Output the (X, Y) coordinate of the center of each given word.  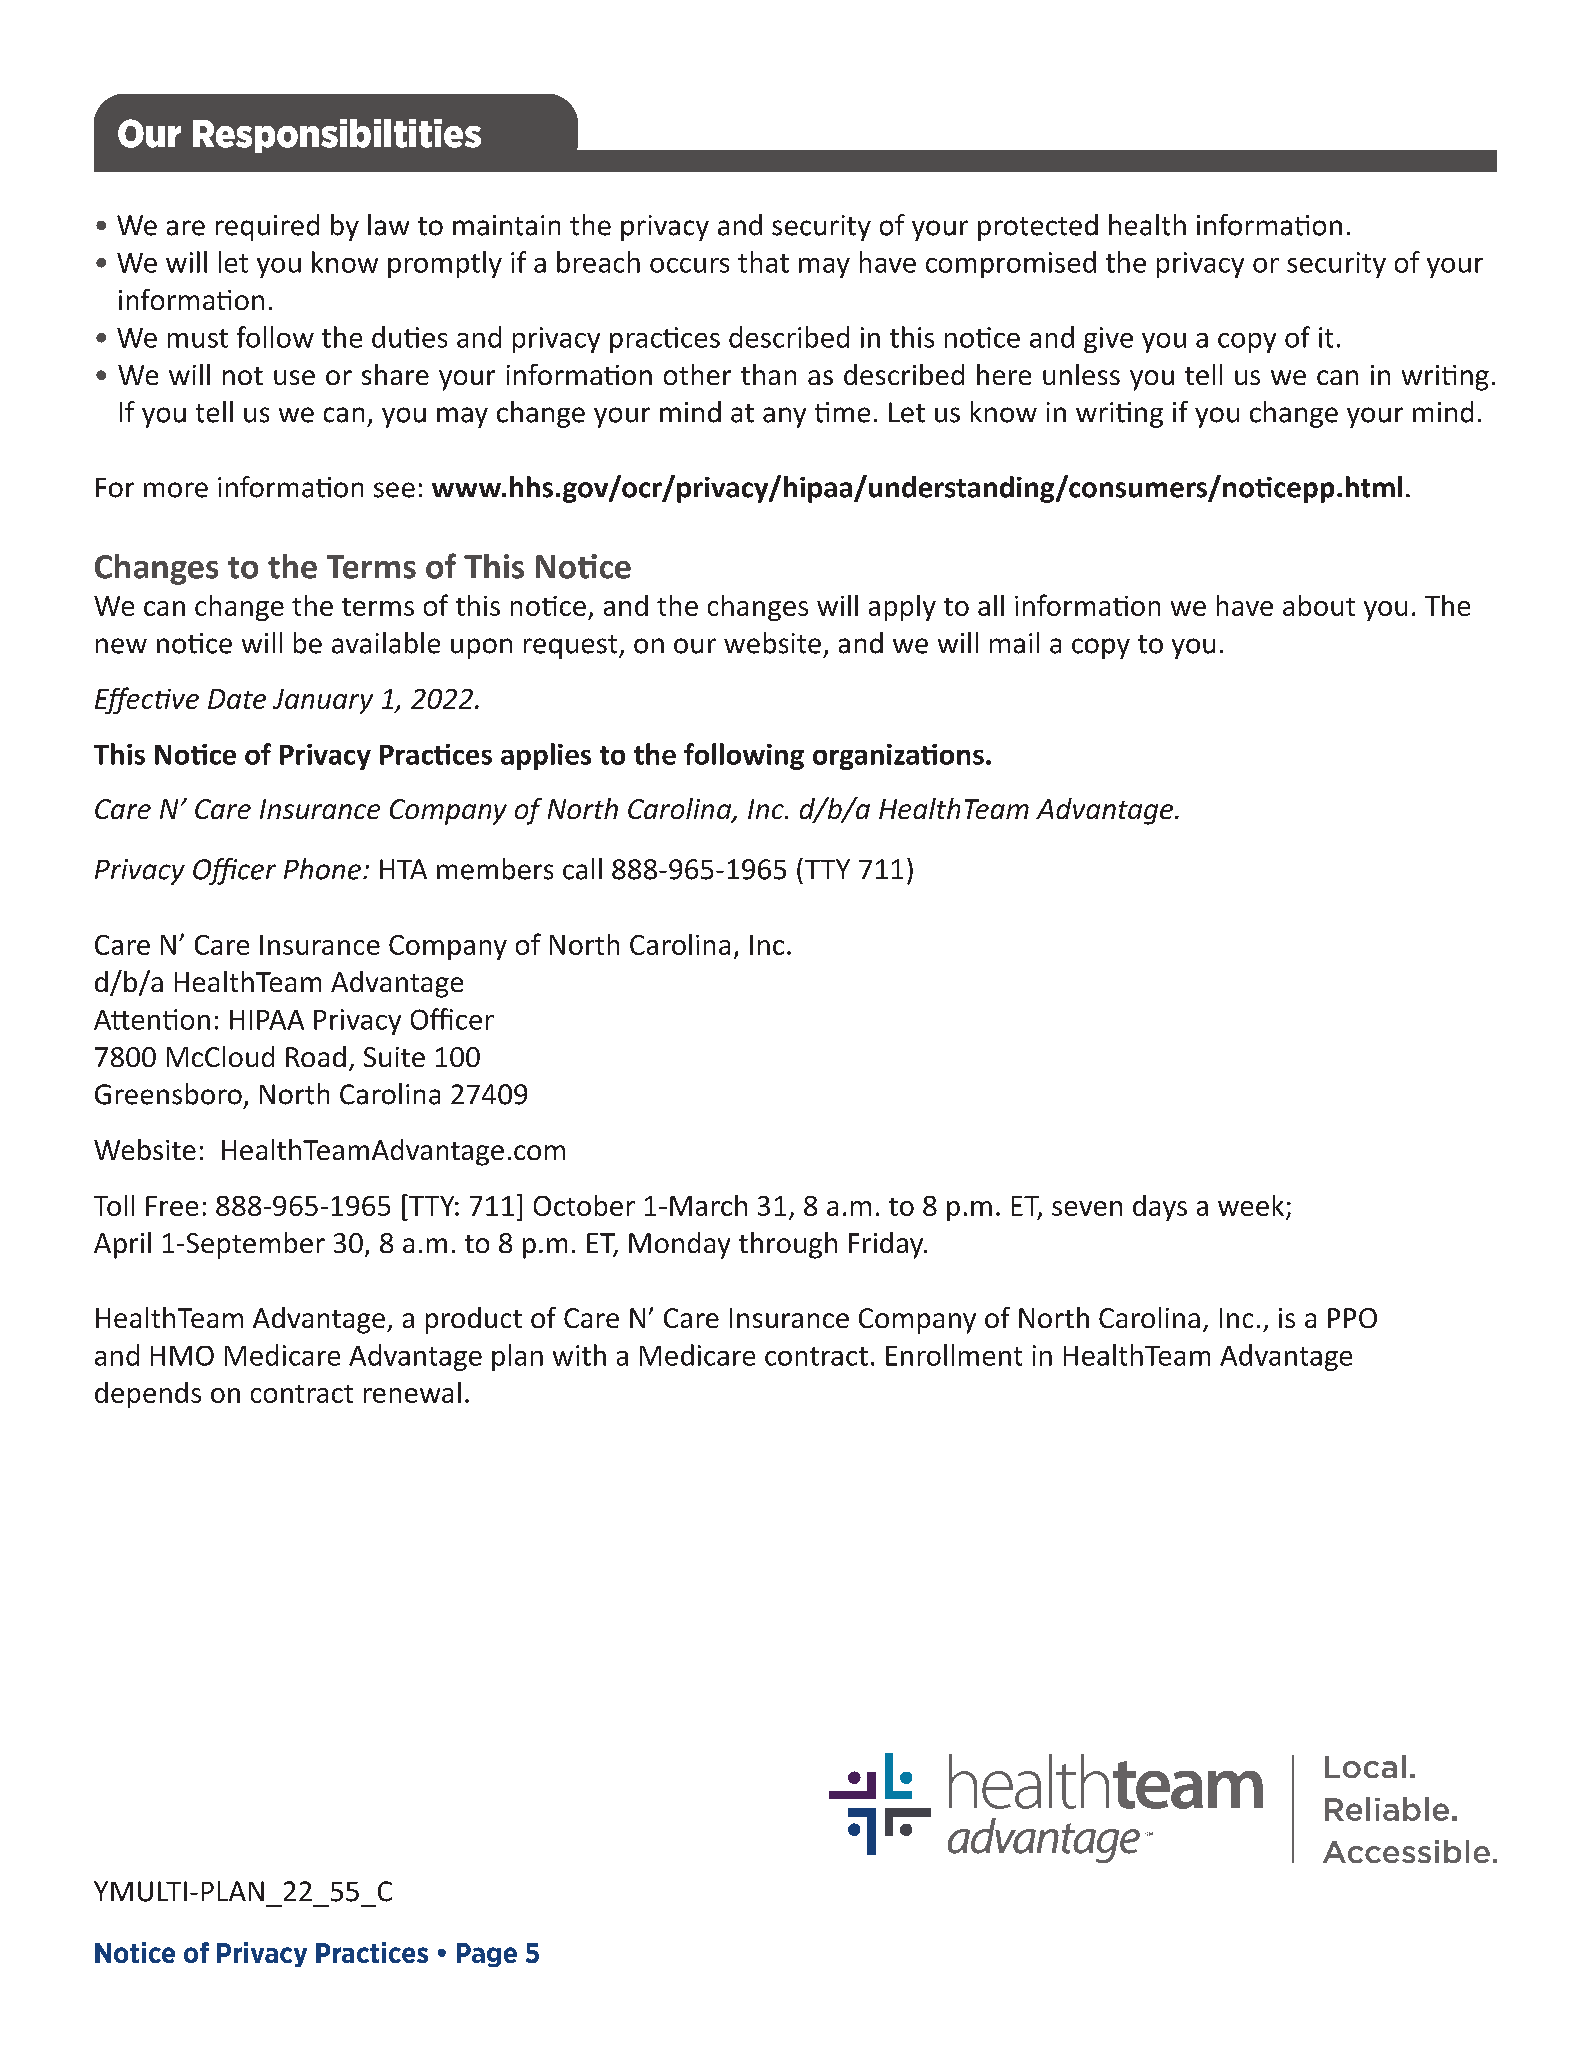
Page (487, 1955)
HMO (182, 1356)
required (267, 227)
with (579, 1355)
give (1108, 340)
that (763, 262)
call (582, 869)
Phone (322, 869)
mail (1014, 643)
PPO (1352, 1318)
